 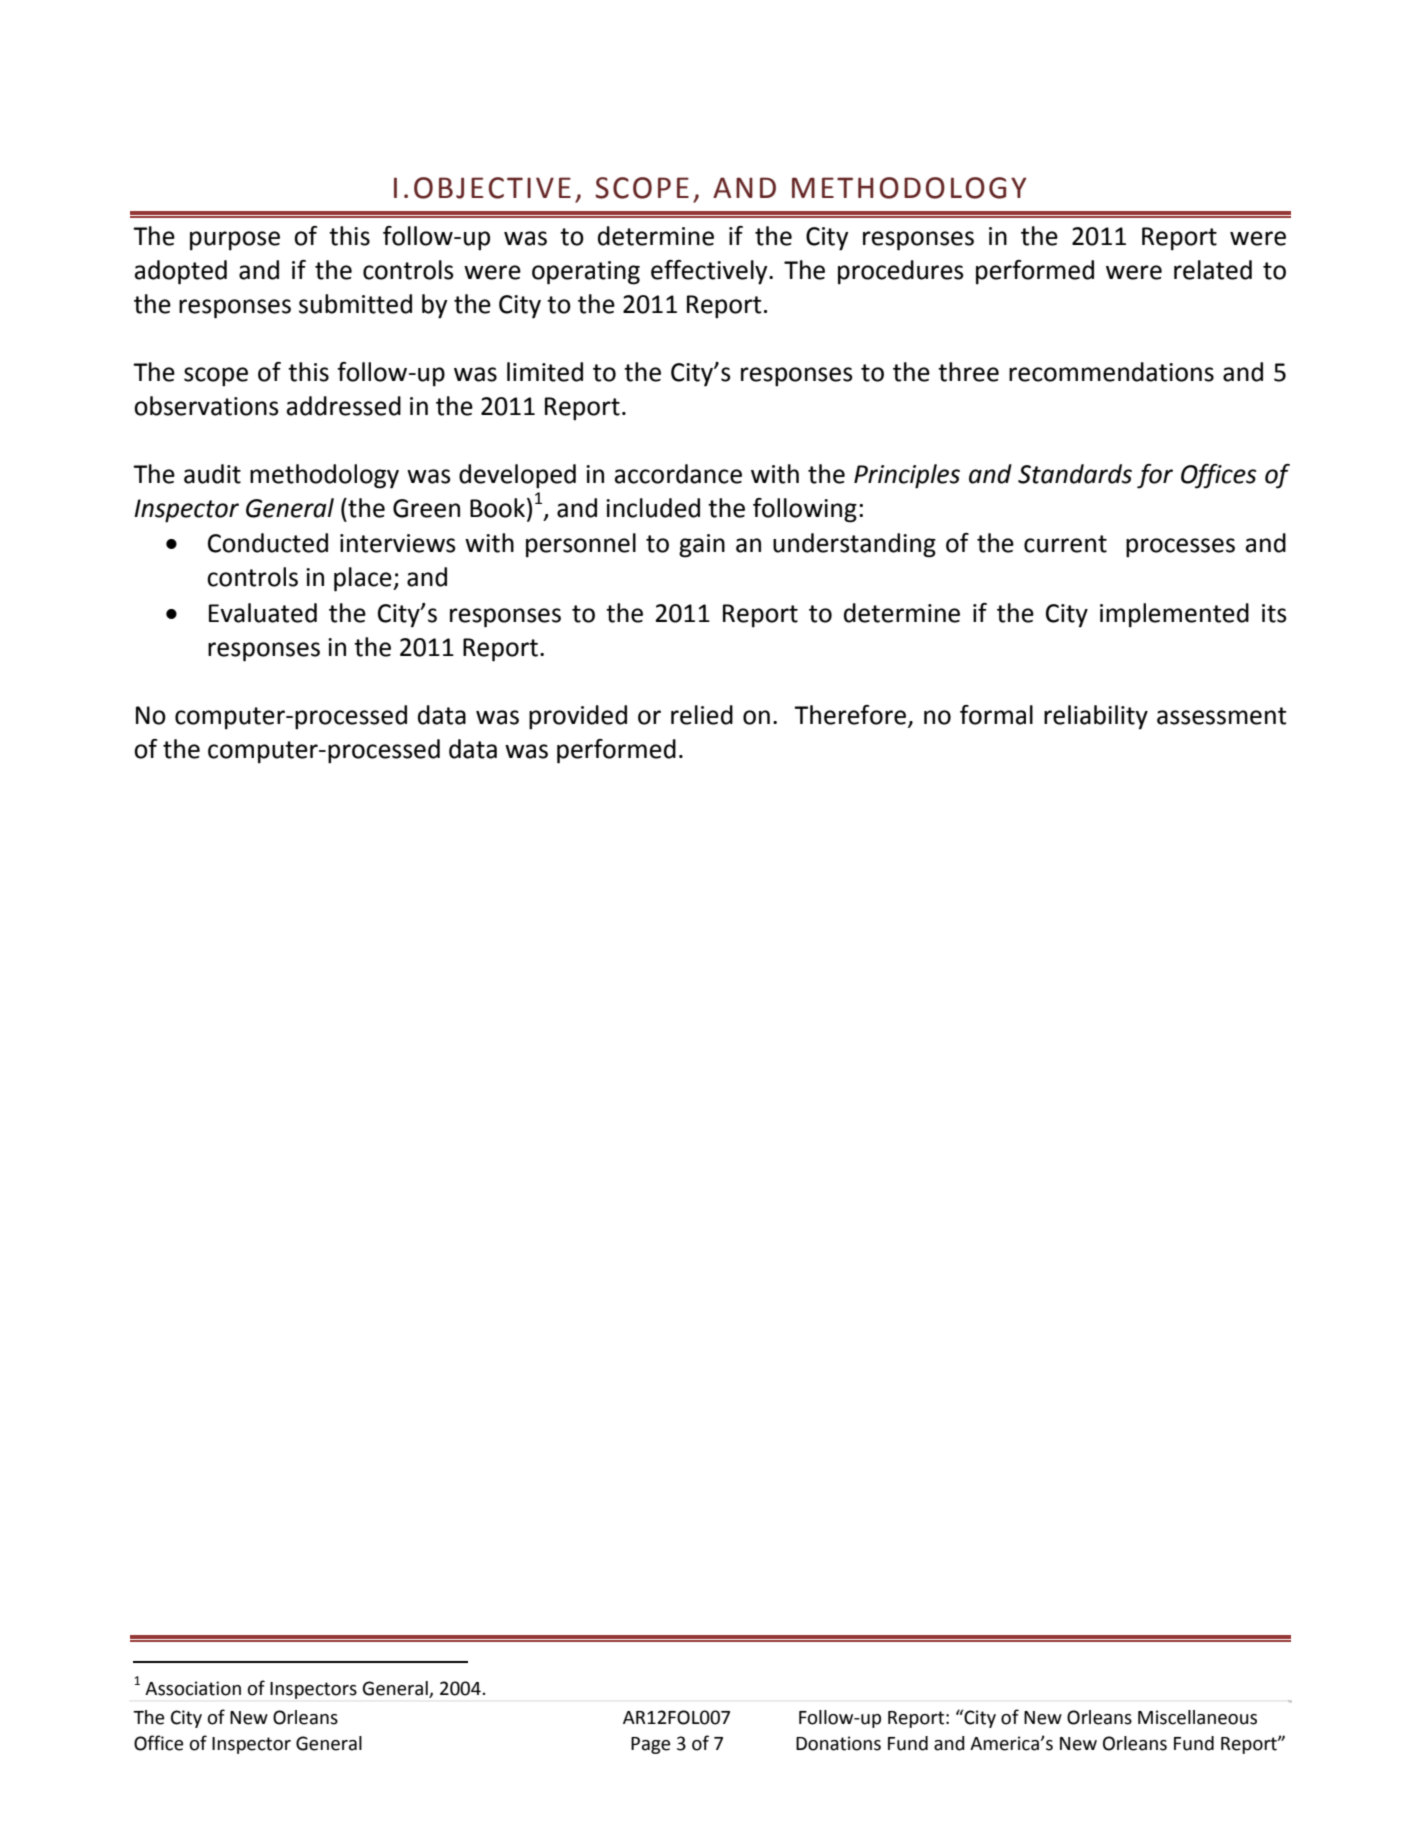 What do you see at coordinates (263, 613) in the screenshot?
I see `Evaluated` at bounding box center [263, 613].
